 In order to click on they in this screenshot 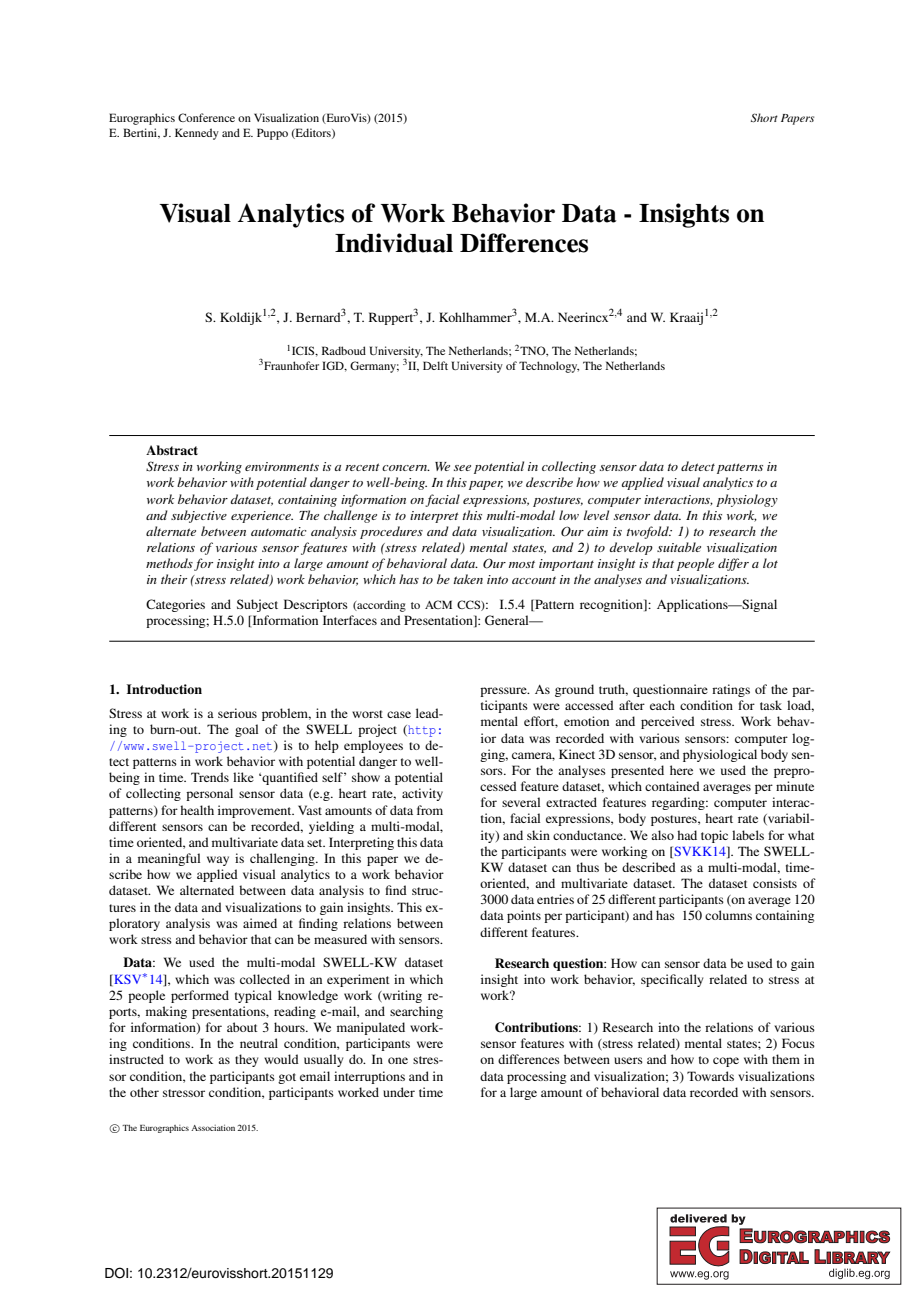, I will do `click(246, 1060)`.
